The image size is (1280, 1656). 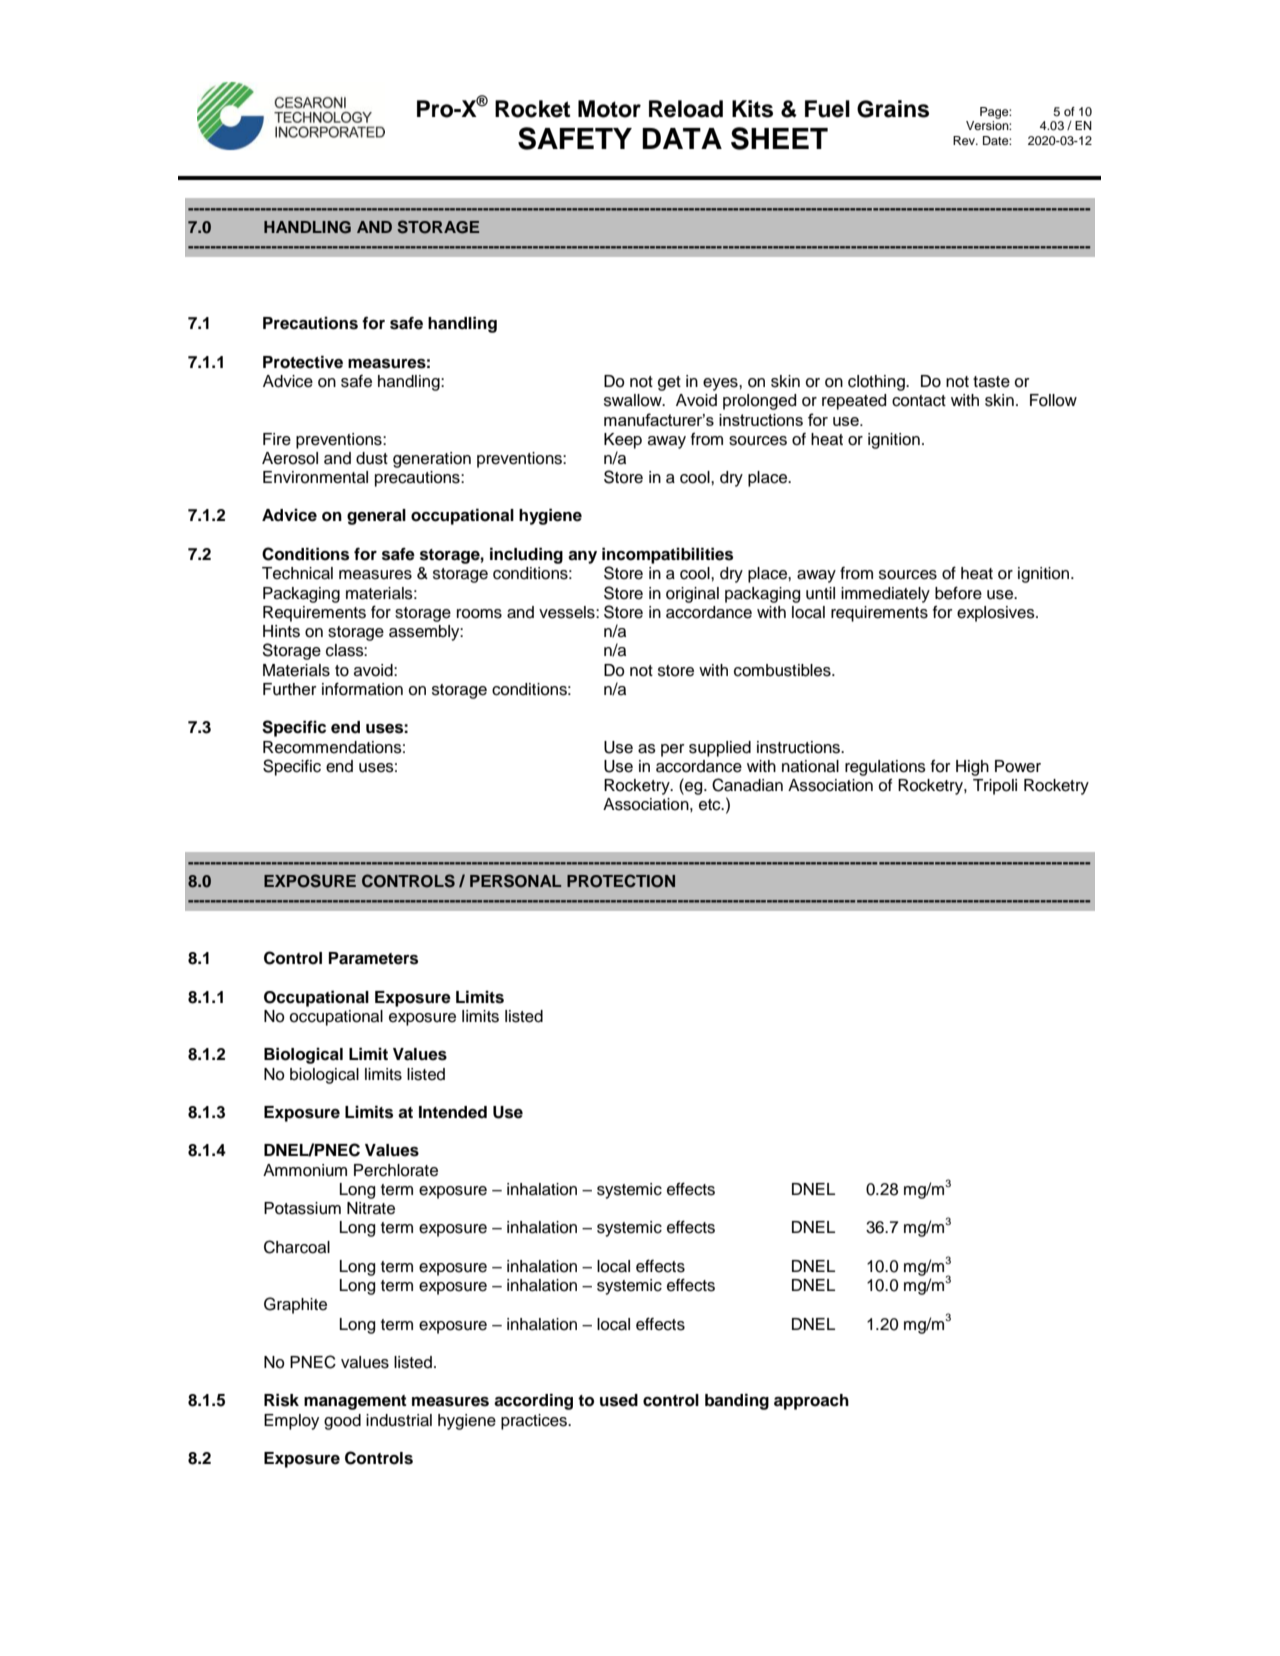 I want to click on incompatibilities, so click(x=667, y=555).
